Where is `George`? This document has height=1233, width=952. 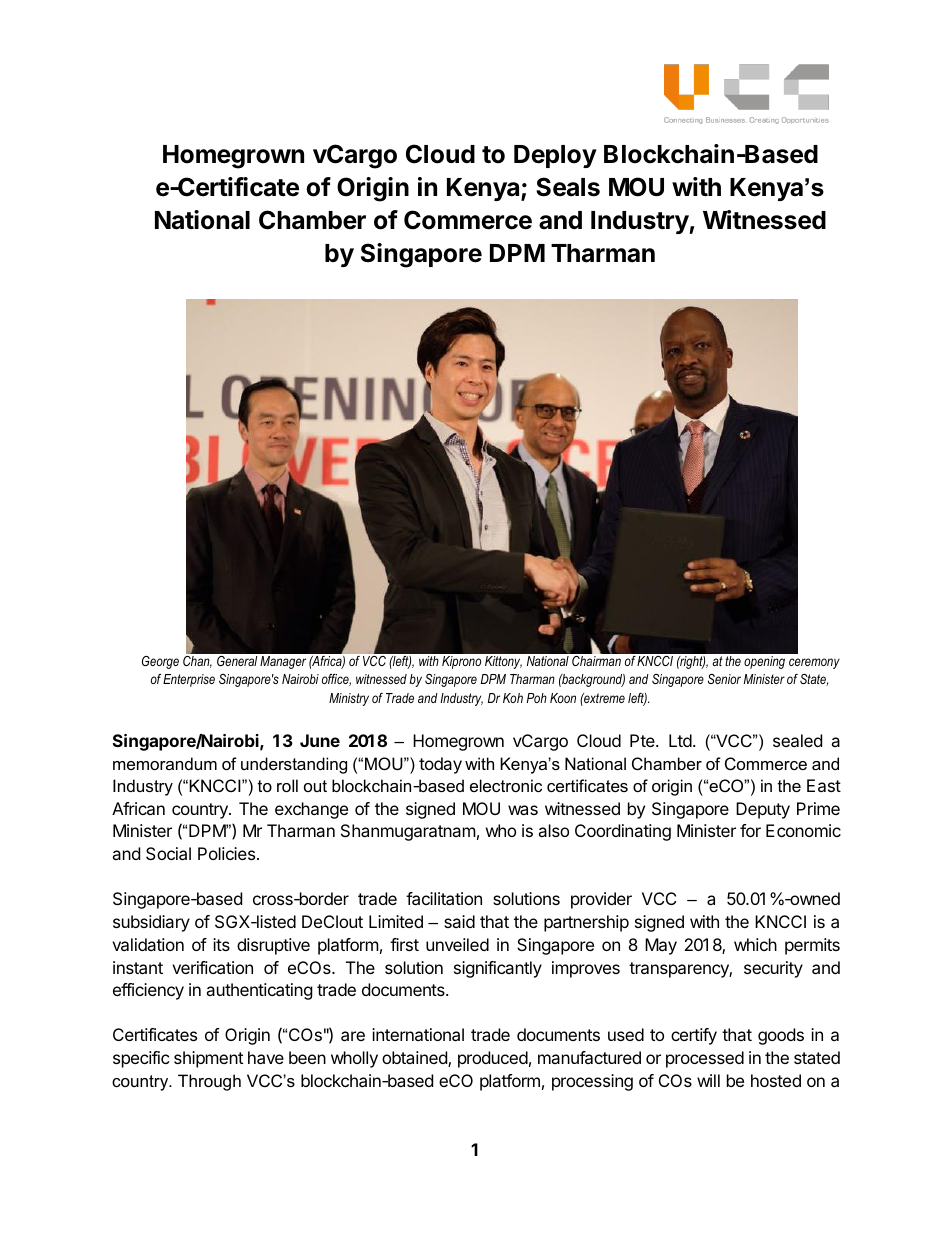
George is located at coordinates (160, 662).
